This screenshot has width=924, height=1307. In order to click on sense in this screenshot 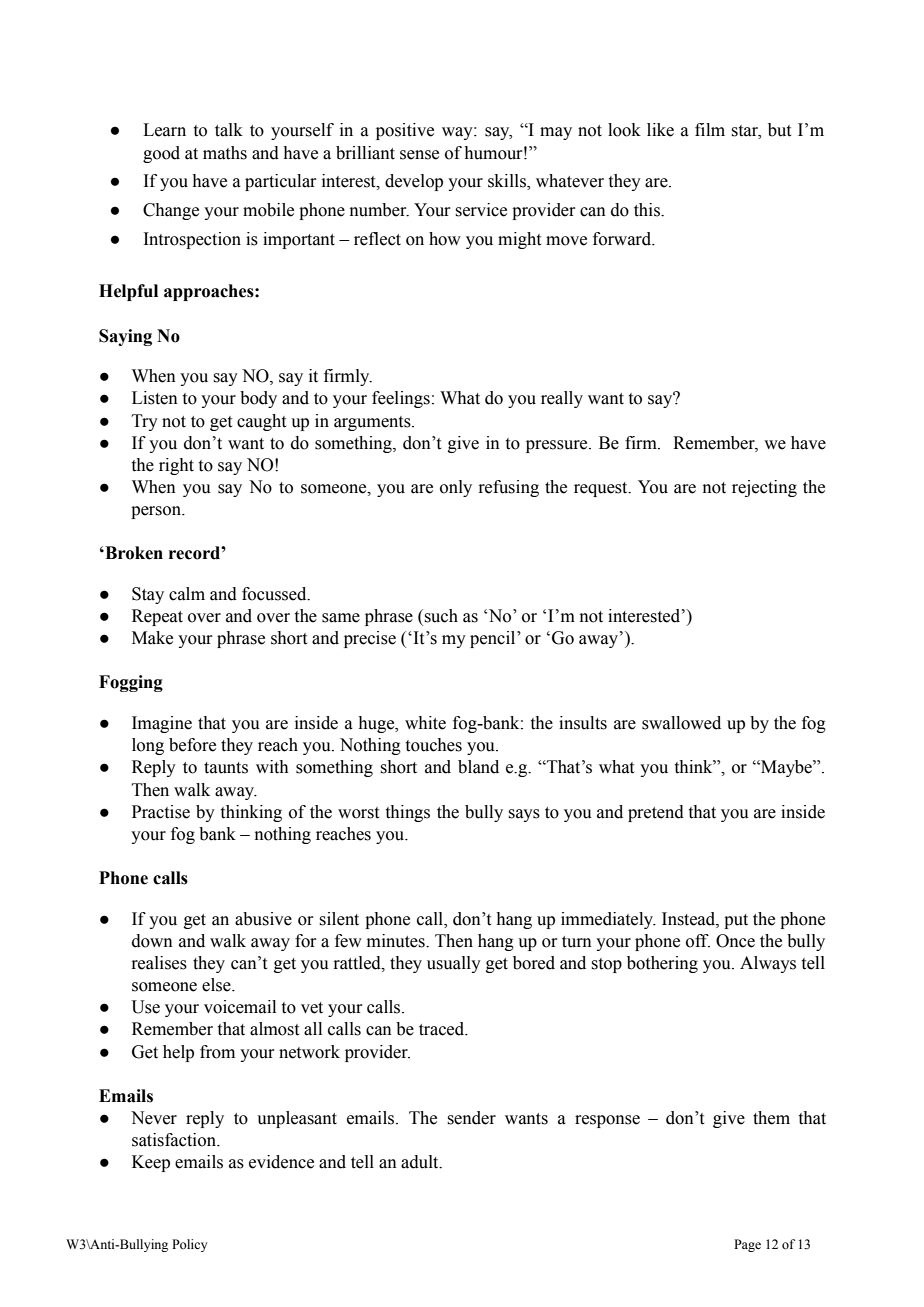, I will do `click(419, 155)`.
